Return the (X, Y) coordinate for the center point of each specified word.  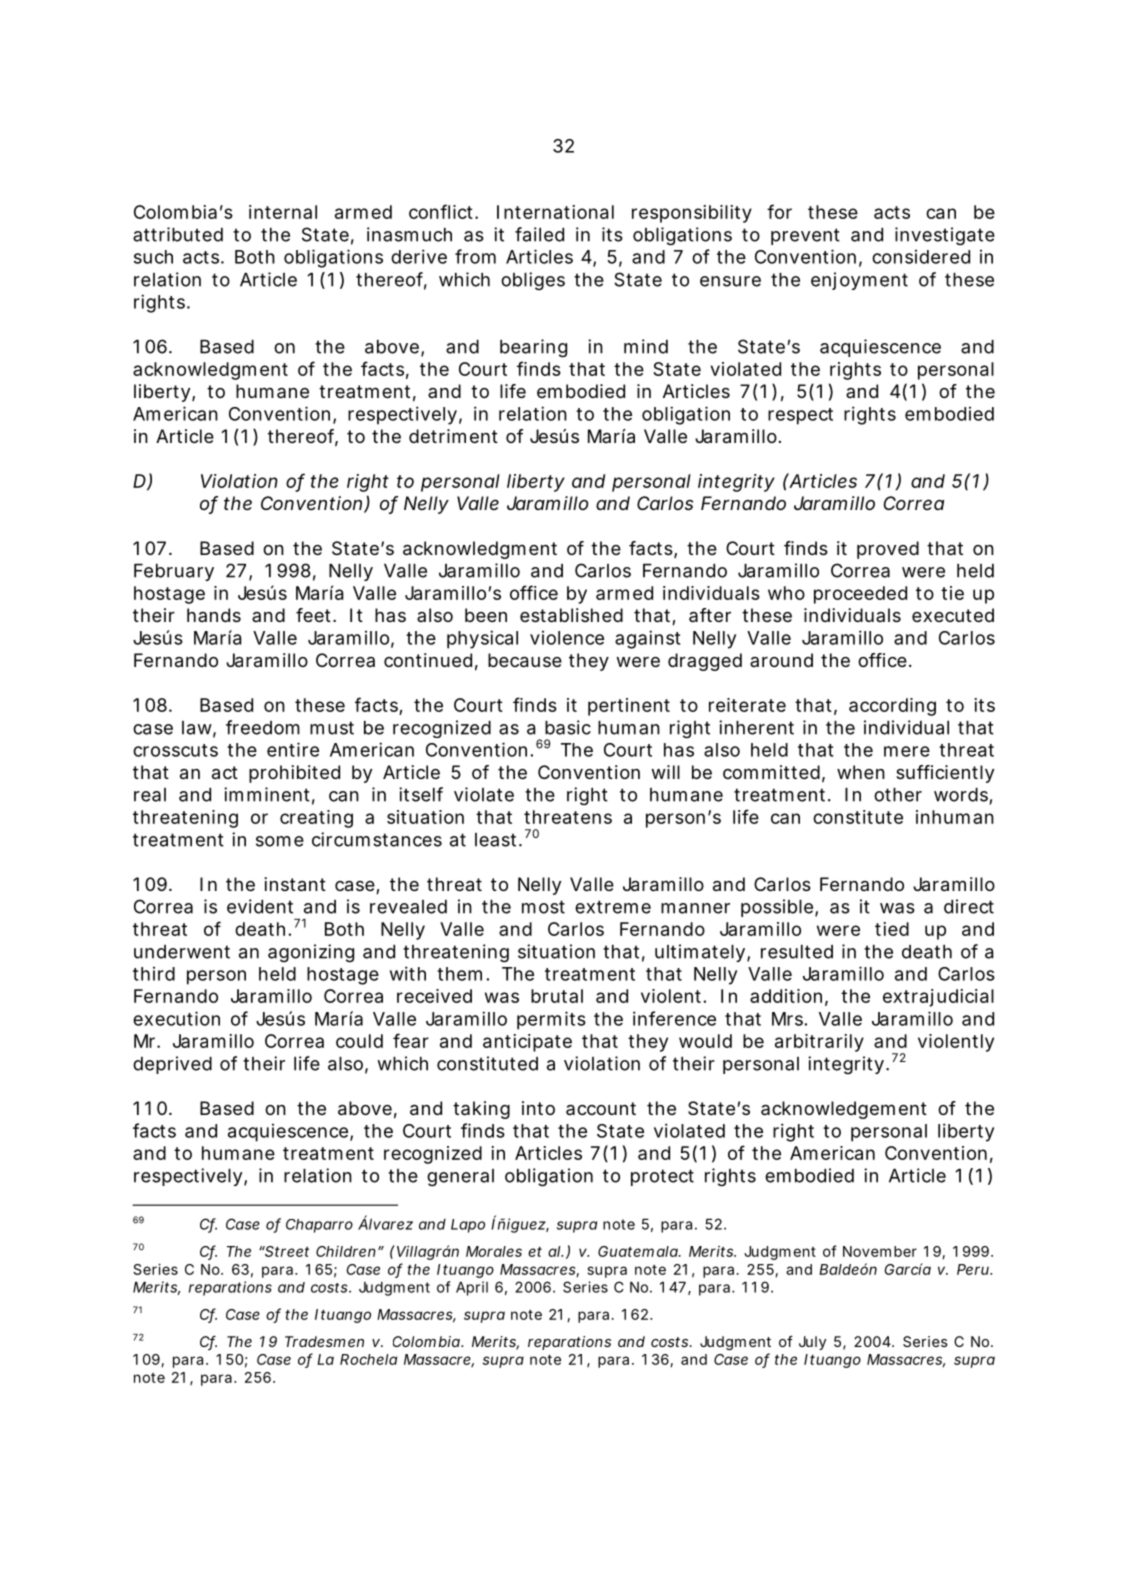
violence (567, 638)
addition (786, 996)
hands (214, 615)
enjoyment (859, 281)
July (812, 1343)
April (472, 1288)
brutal (557, 996)
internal (283, 212)
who (786, 593)
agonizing (311, 953)
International (555, 212)
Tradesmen (324, 1341)
